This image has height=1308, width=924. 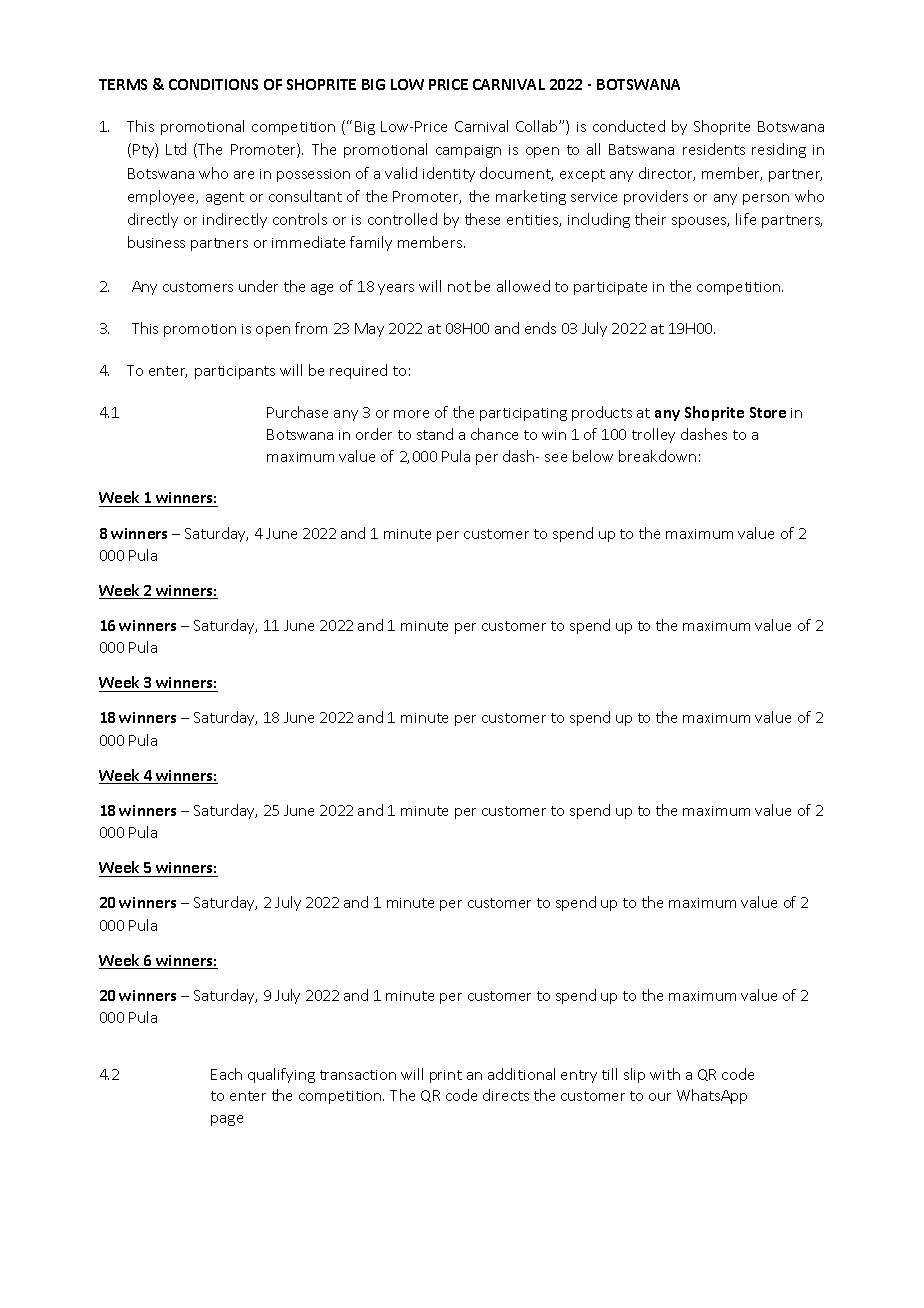 I want to click on stand, so click(x=435, y=434).
